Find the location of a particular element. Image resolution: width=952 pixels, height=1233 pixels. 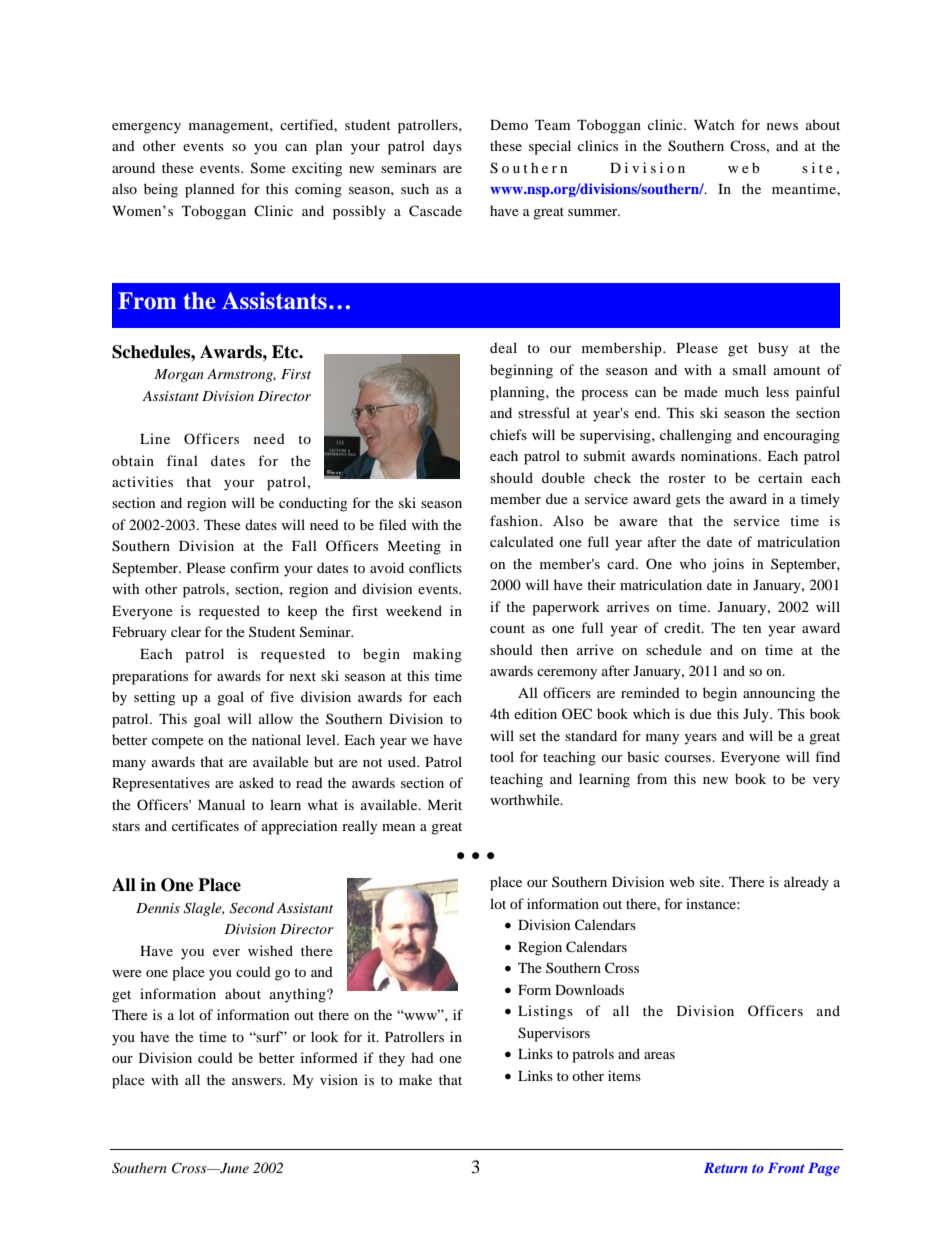

Return is located at coordinates (725, 1168).
